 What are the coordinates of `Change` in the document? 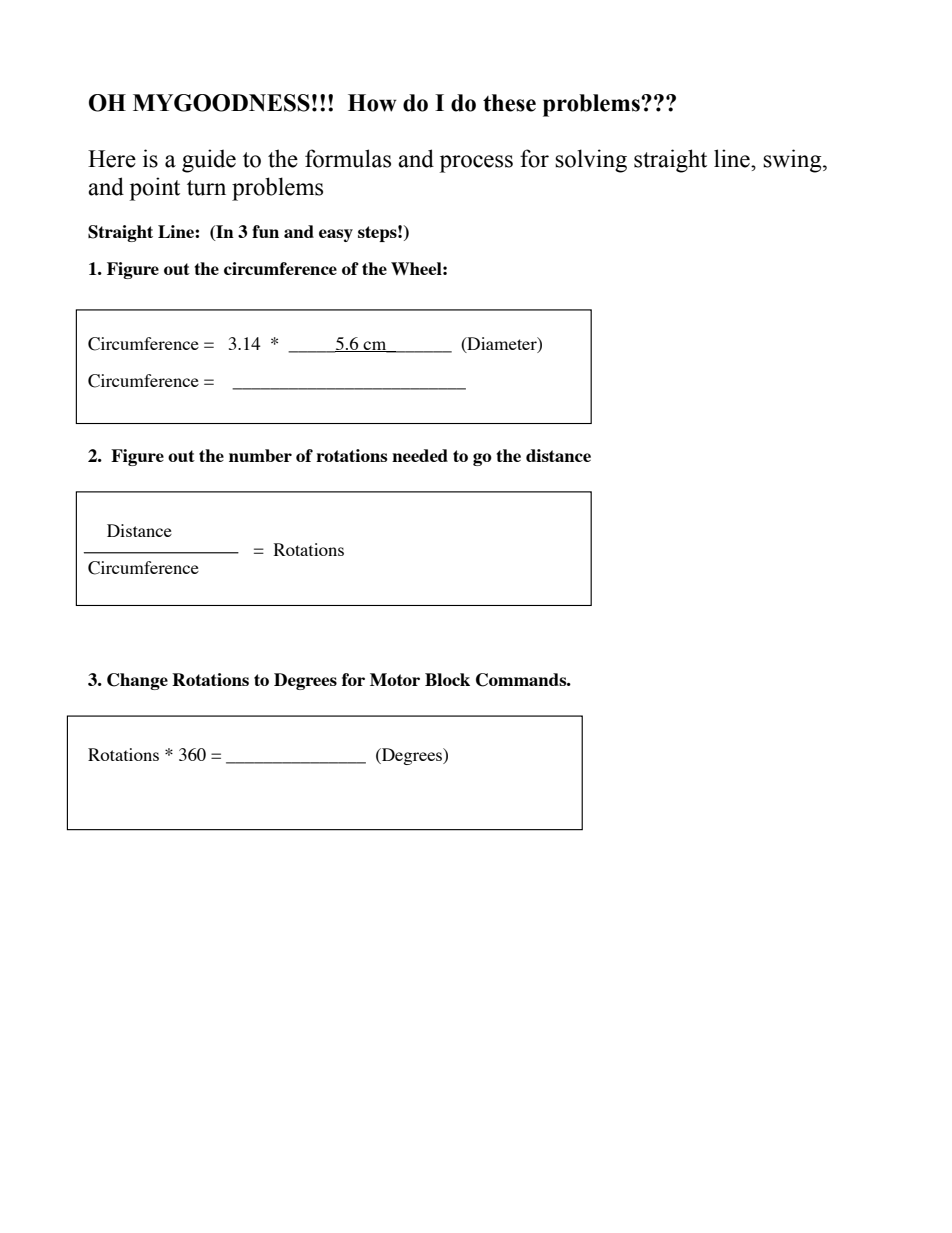 It's located at (137, 681).
